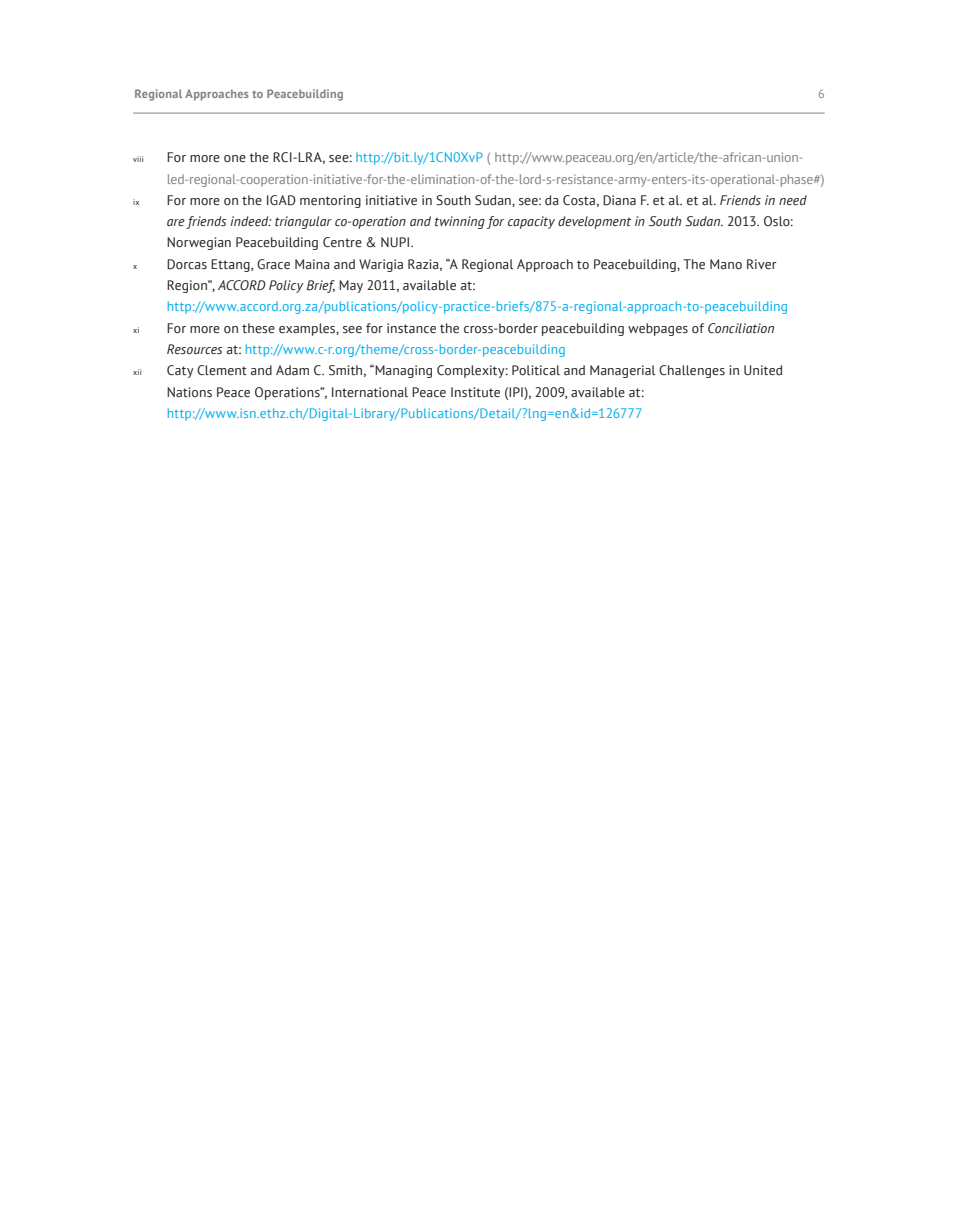  I want to click on need, so click(793, 200).
